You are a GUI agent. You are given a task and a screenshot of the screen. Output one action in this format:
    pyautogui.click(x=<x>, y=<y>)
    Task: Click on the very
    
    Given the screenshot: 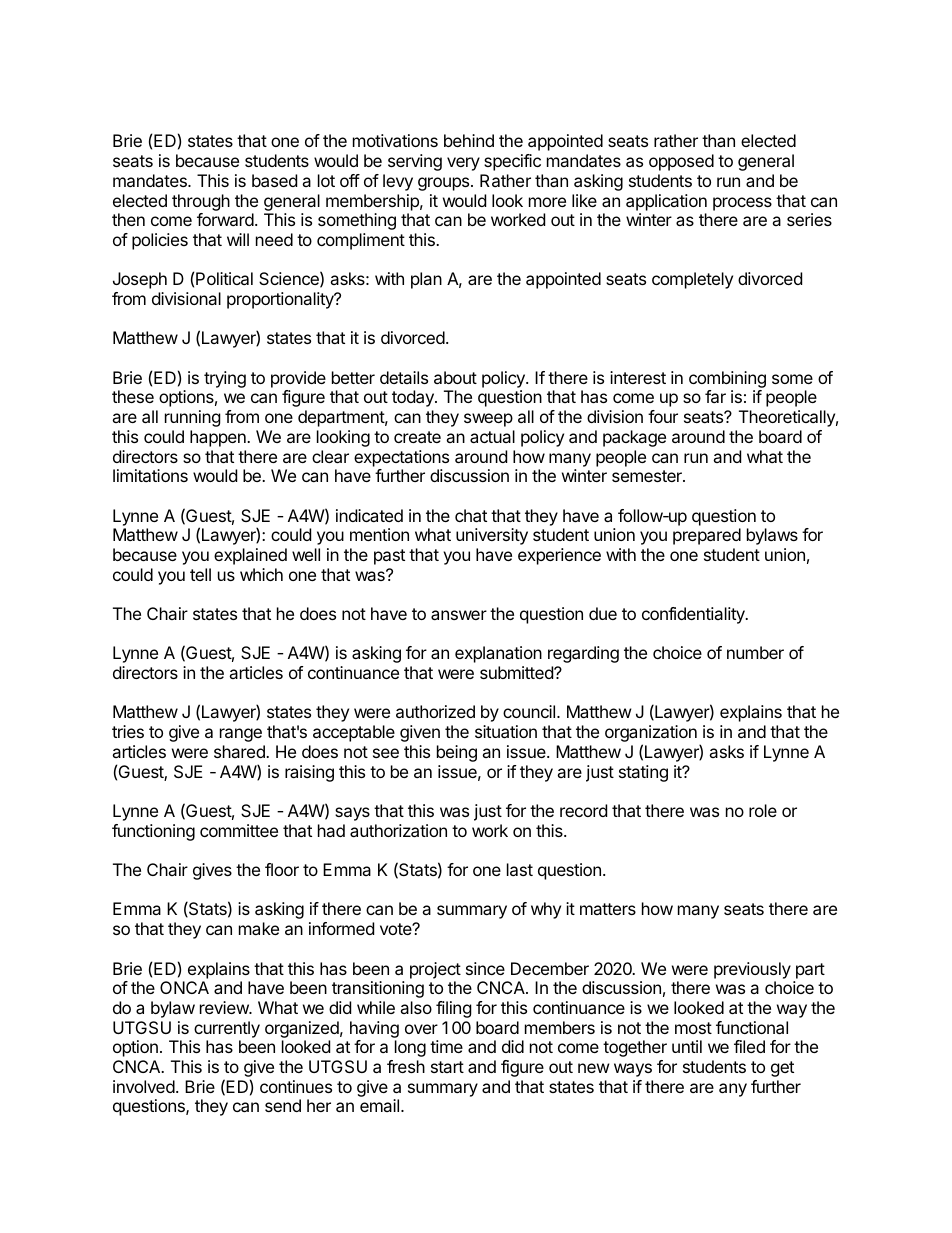 What is the action you would take?
    pyautogui.click(x=463, y=164)
